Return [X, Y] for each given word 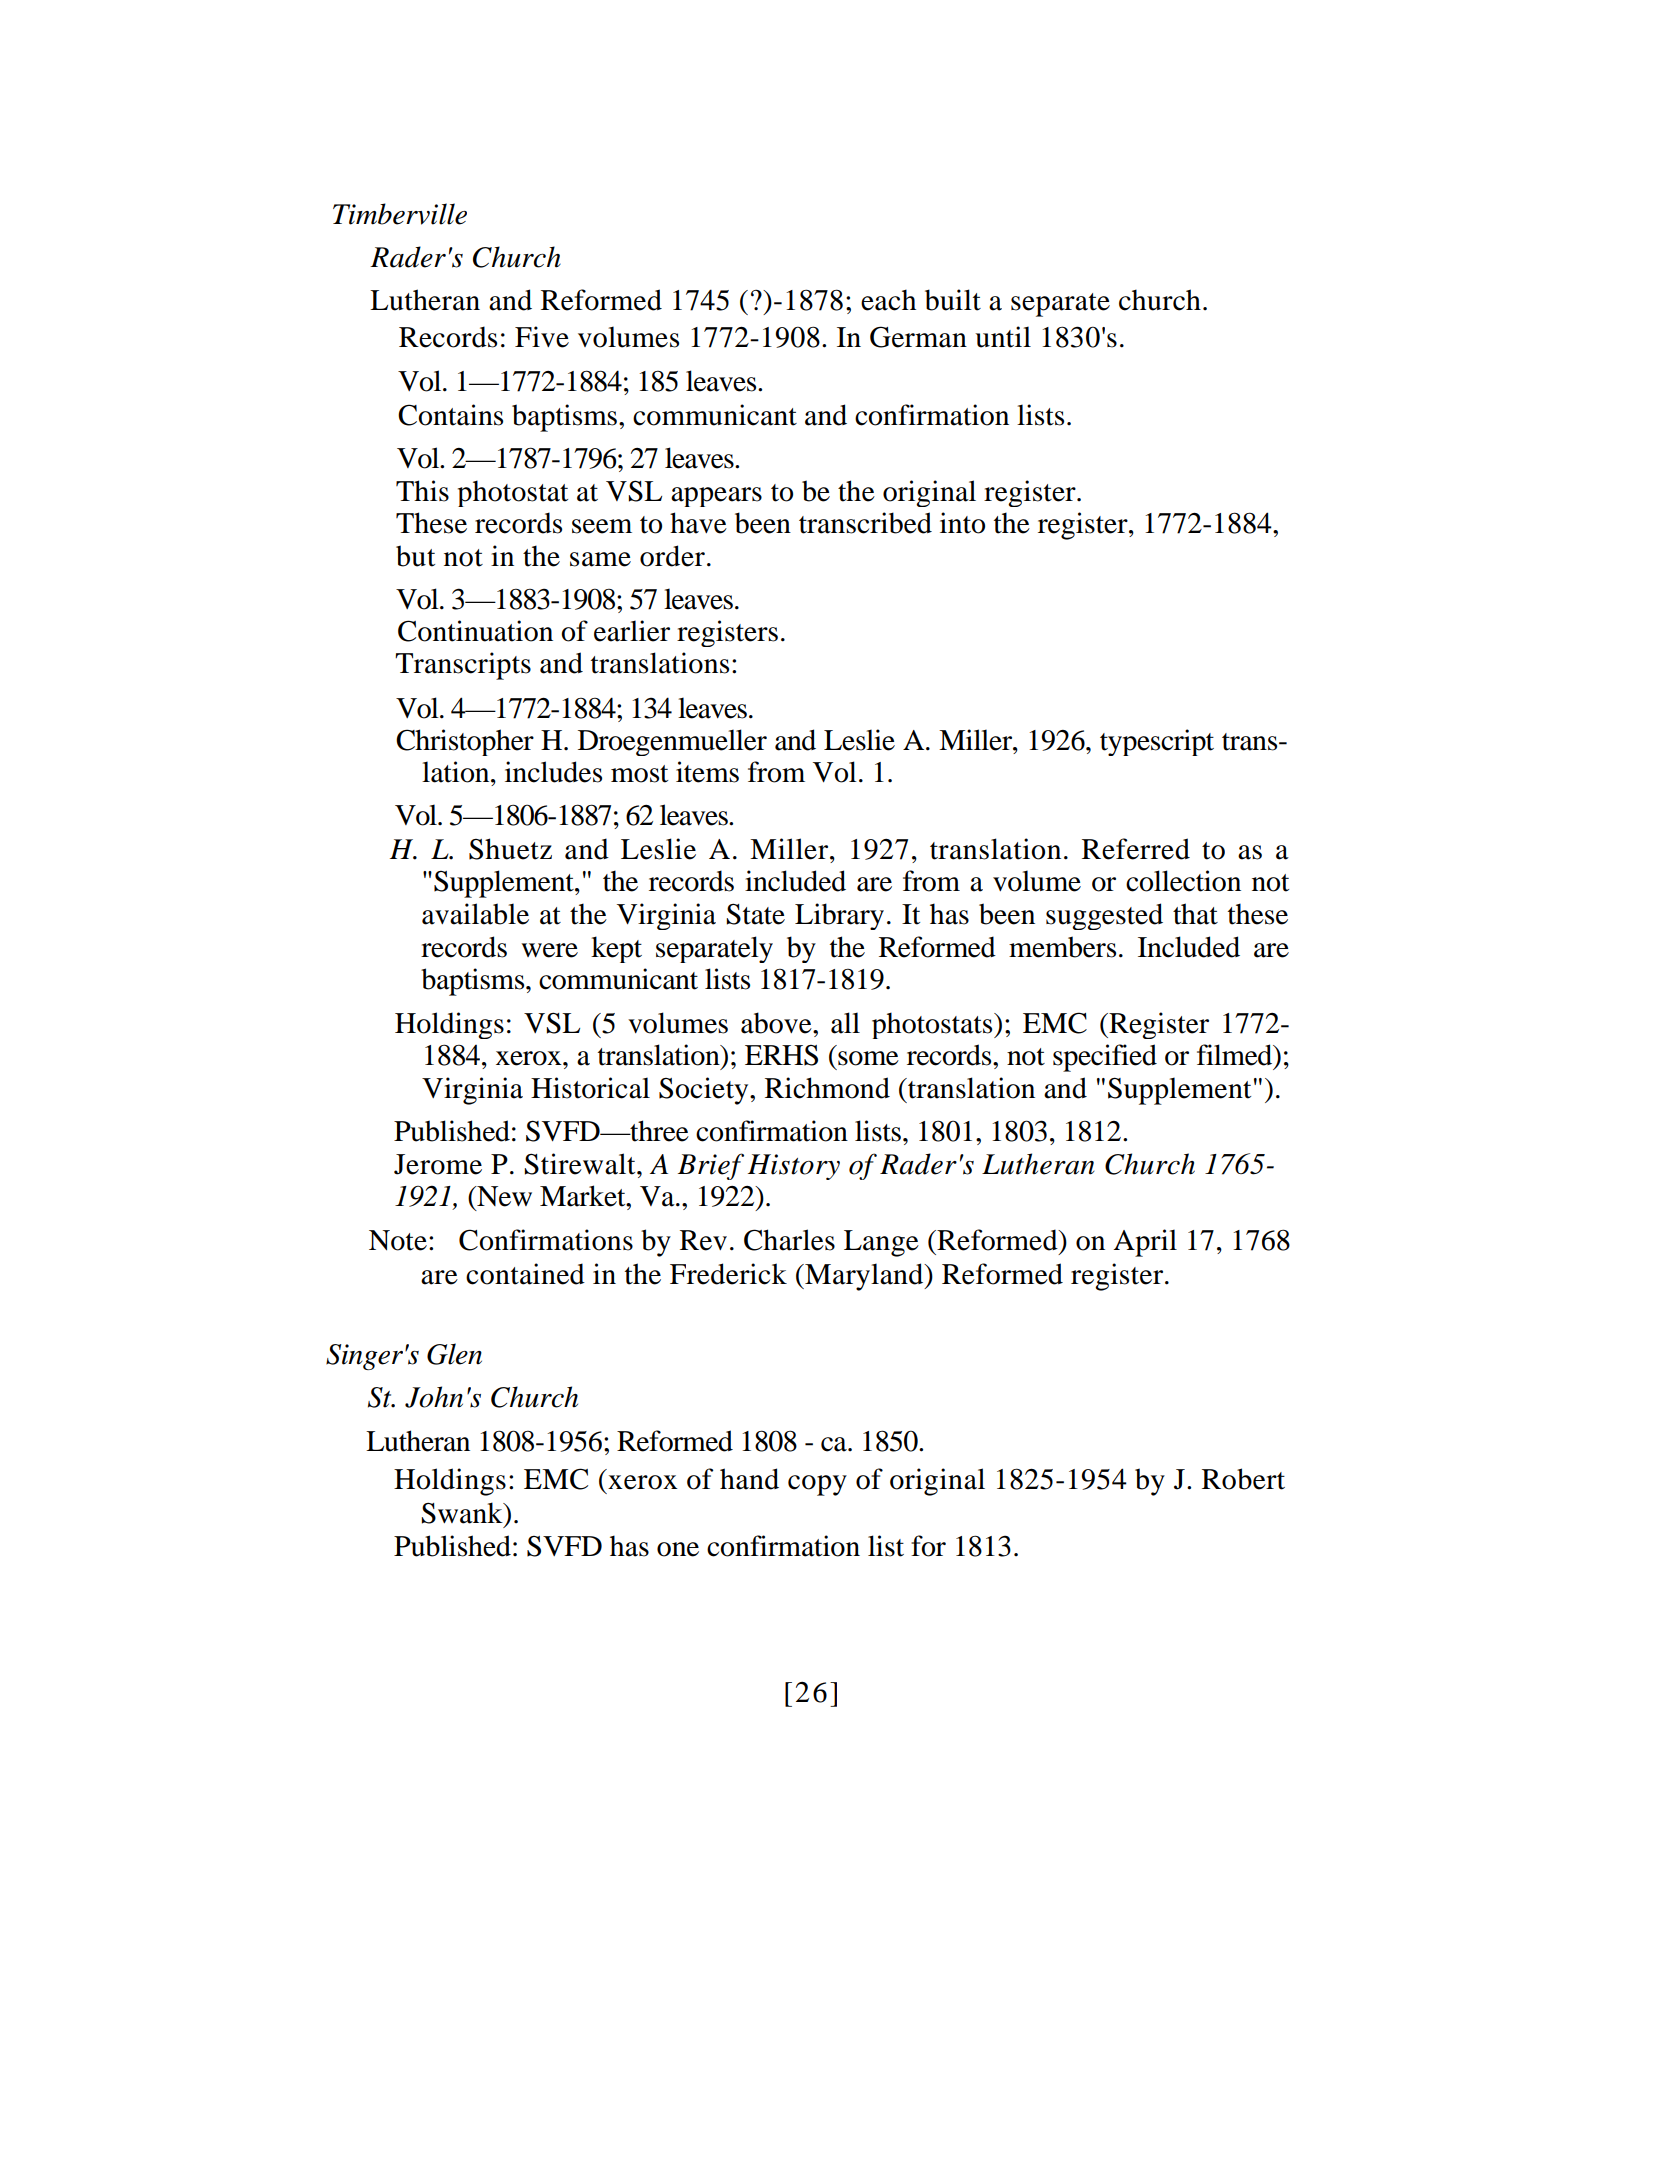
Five [542, 337]
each [888, 300]
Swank [463, 1513]
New [503, 1196]
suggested [1104, 916]
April [1145, 1243]
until [1003, 337]
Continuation [475, 631]
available [475, 914]
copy [817, 1485]
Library [839, 916]
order [672, 556]
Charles [789, 1240]
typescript [1157, 742]
